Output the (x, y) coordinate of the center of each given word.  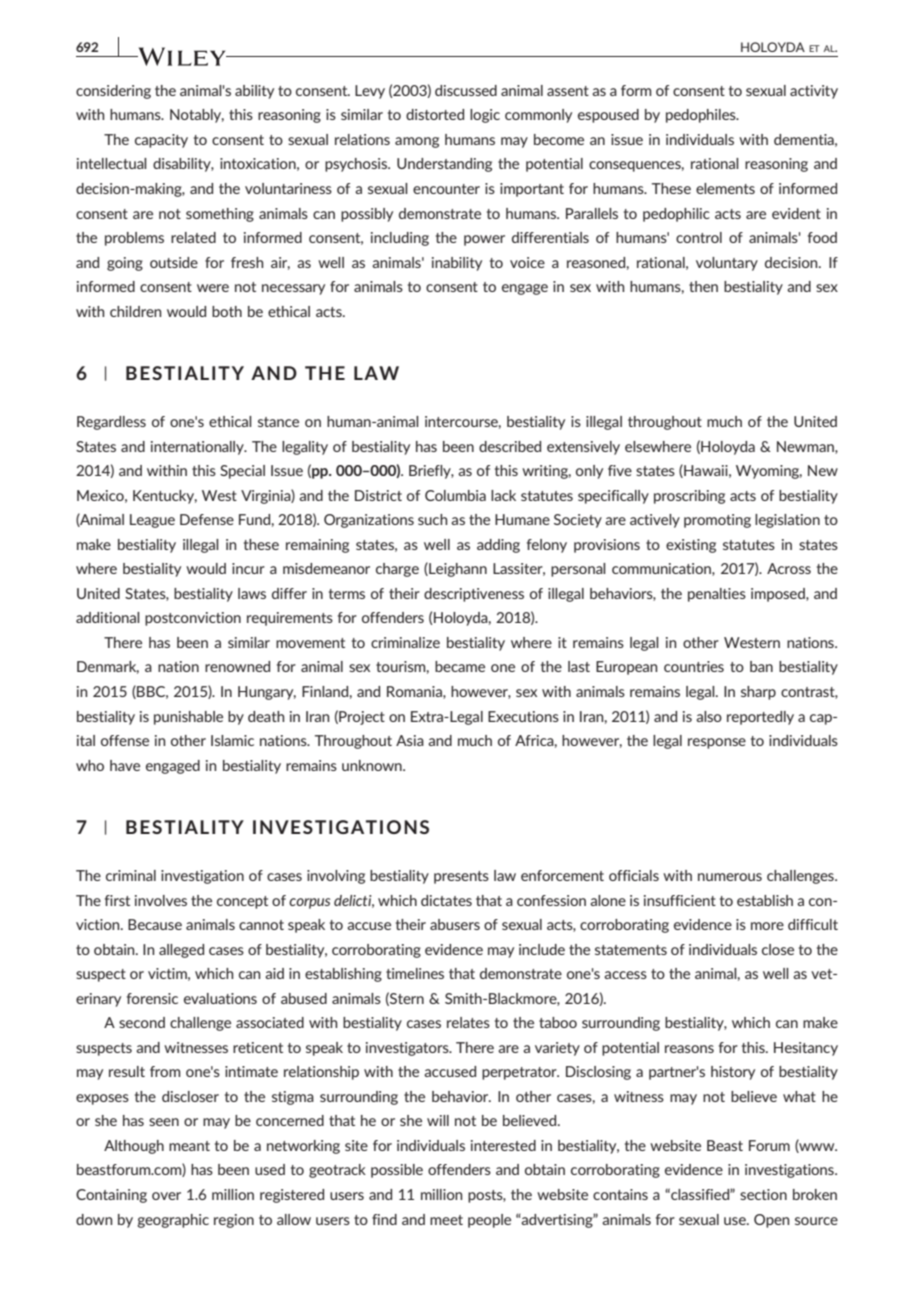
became (460, 666)
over (166, 1196)
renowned (237, 666)
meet (446, 1220)
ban (761, 666)
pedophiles (702, 116)
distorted (435, 114)
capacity (161, 141)
